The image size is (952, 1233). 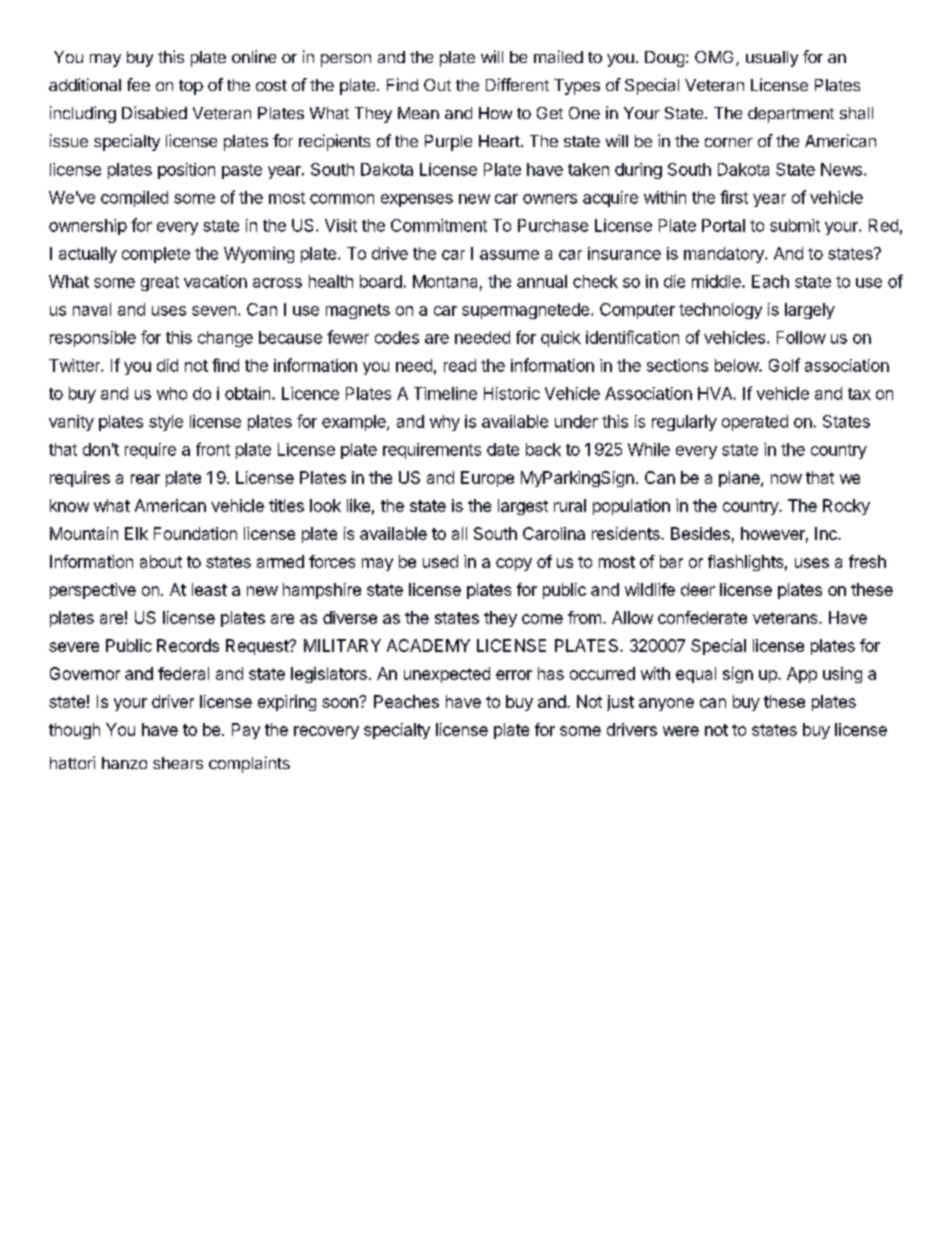 What do you see at coordinates (517, 84) in the document?
I see `Different` at bounding box center [517, 84].
